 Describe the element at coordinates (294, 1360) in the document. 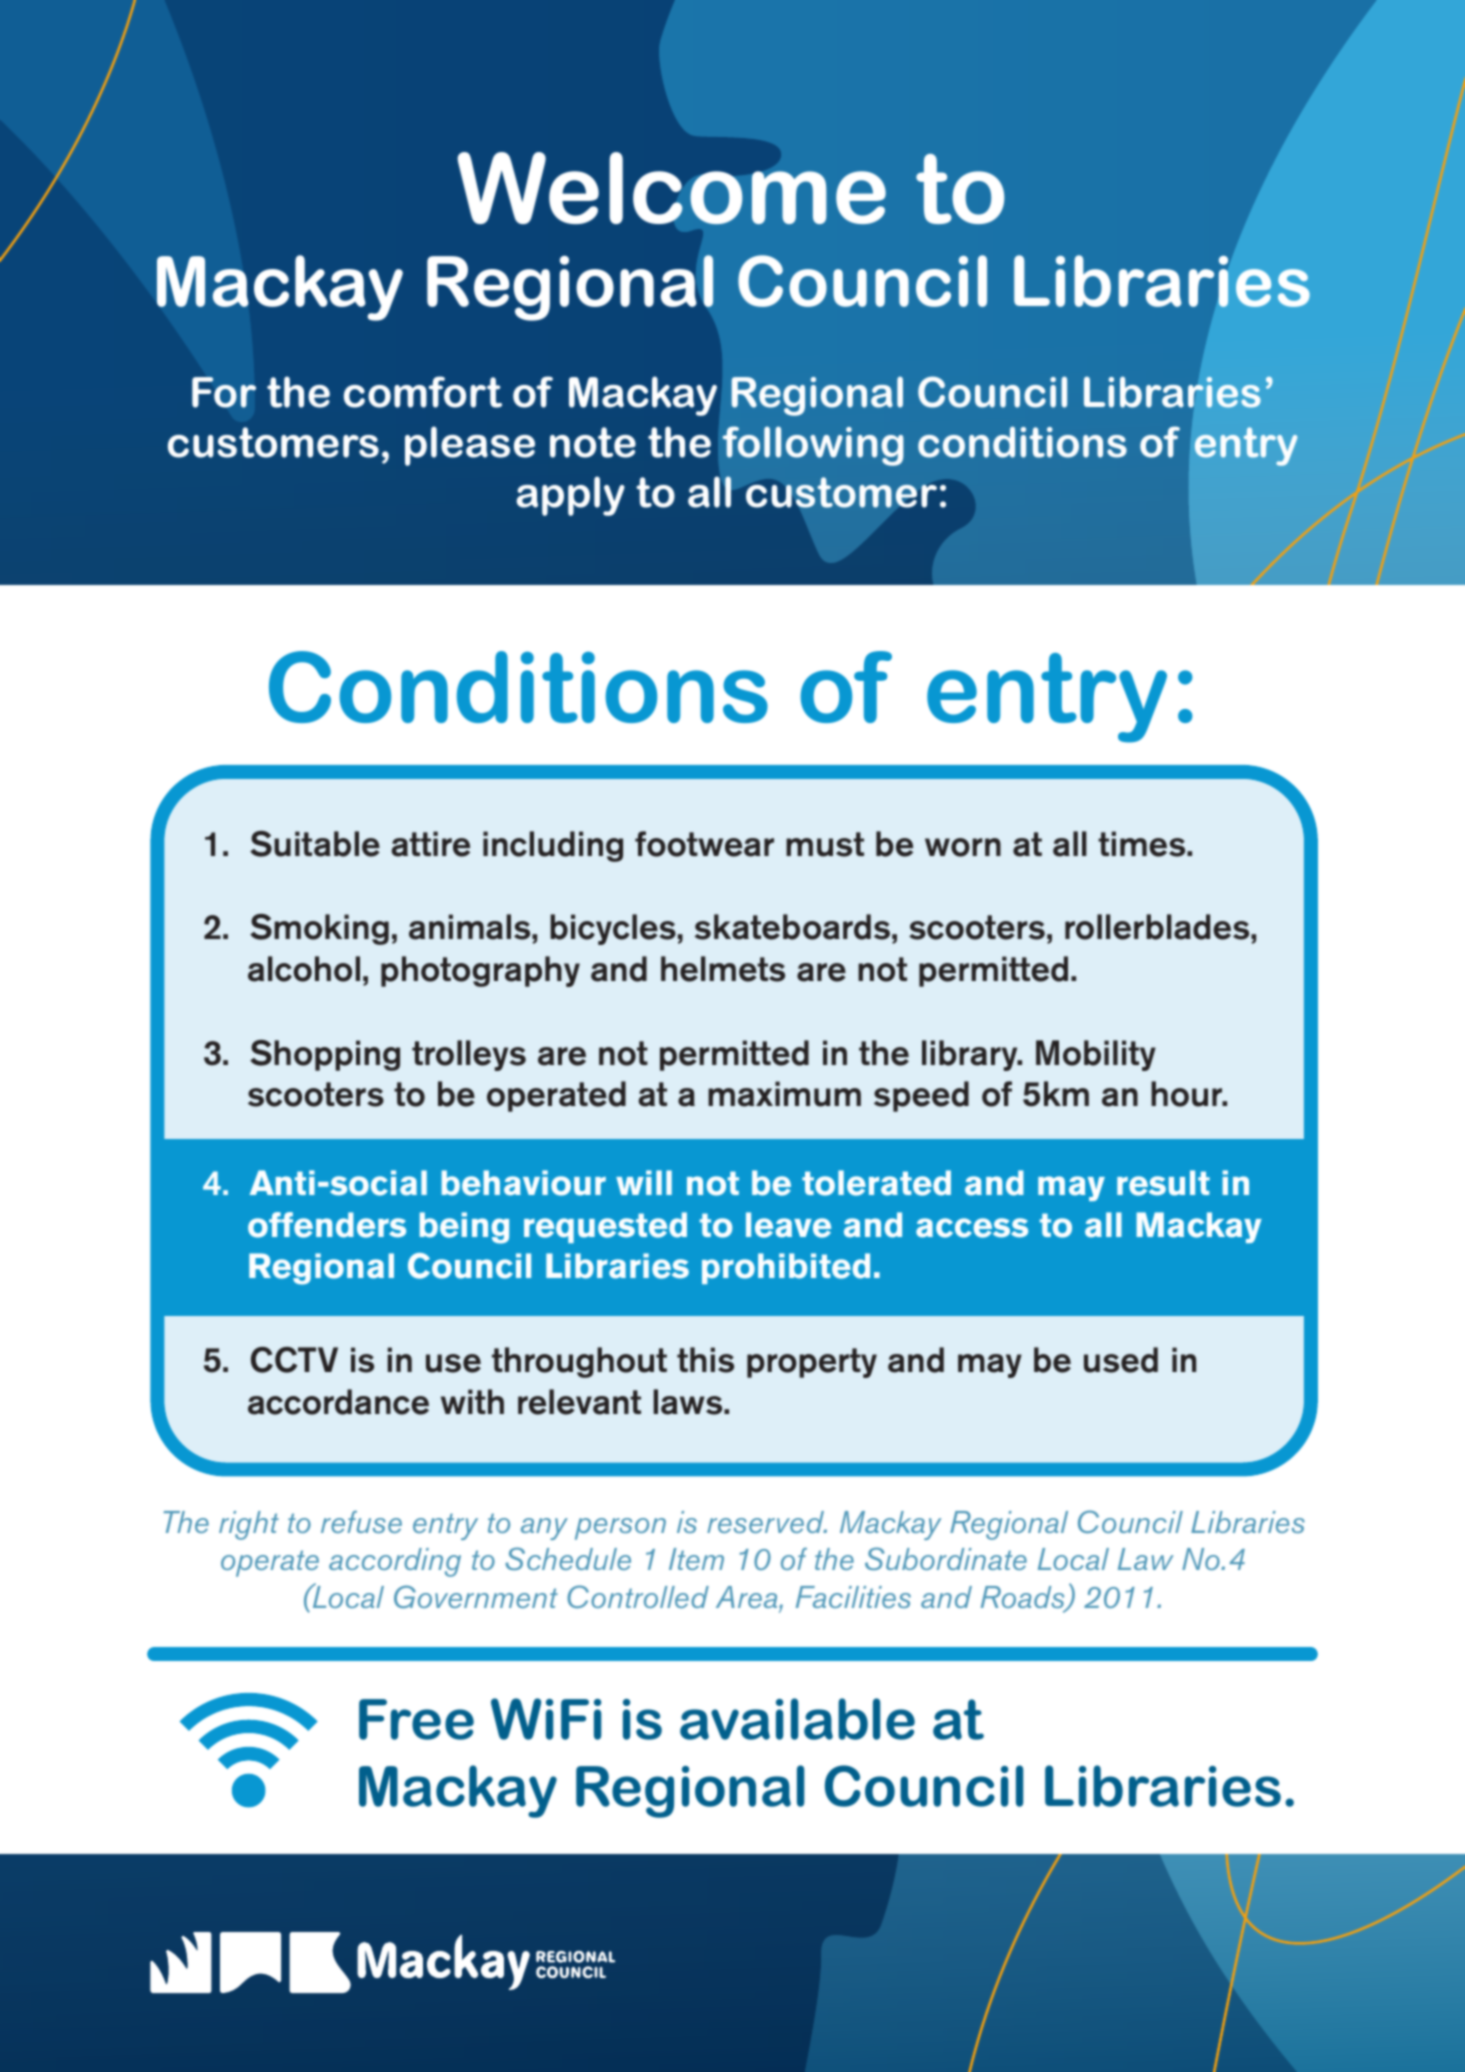

I see `CCTV` at that location.
